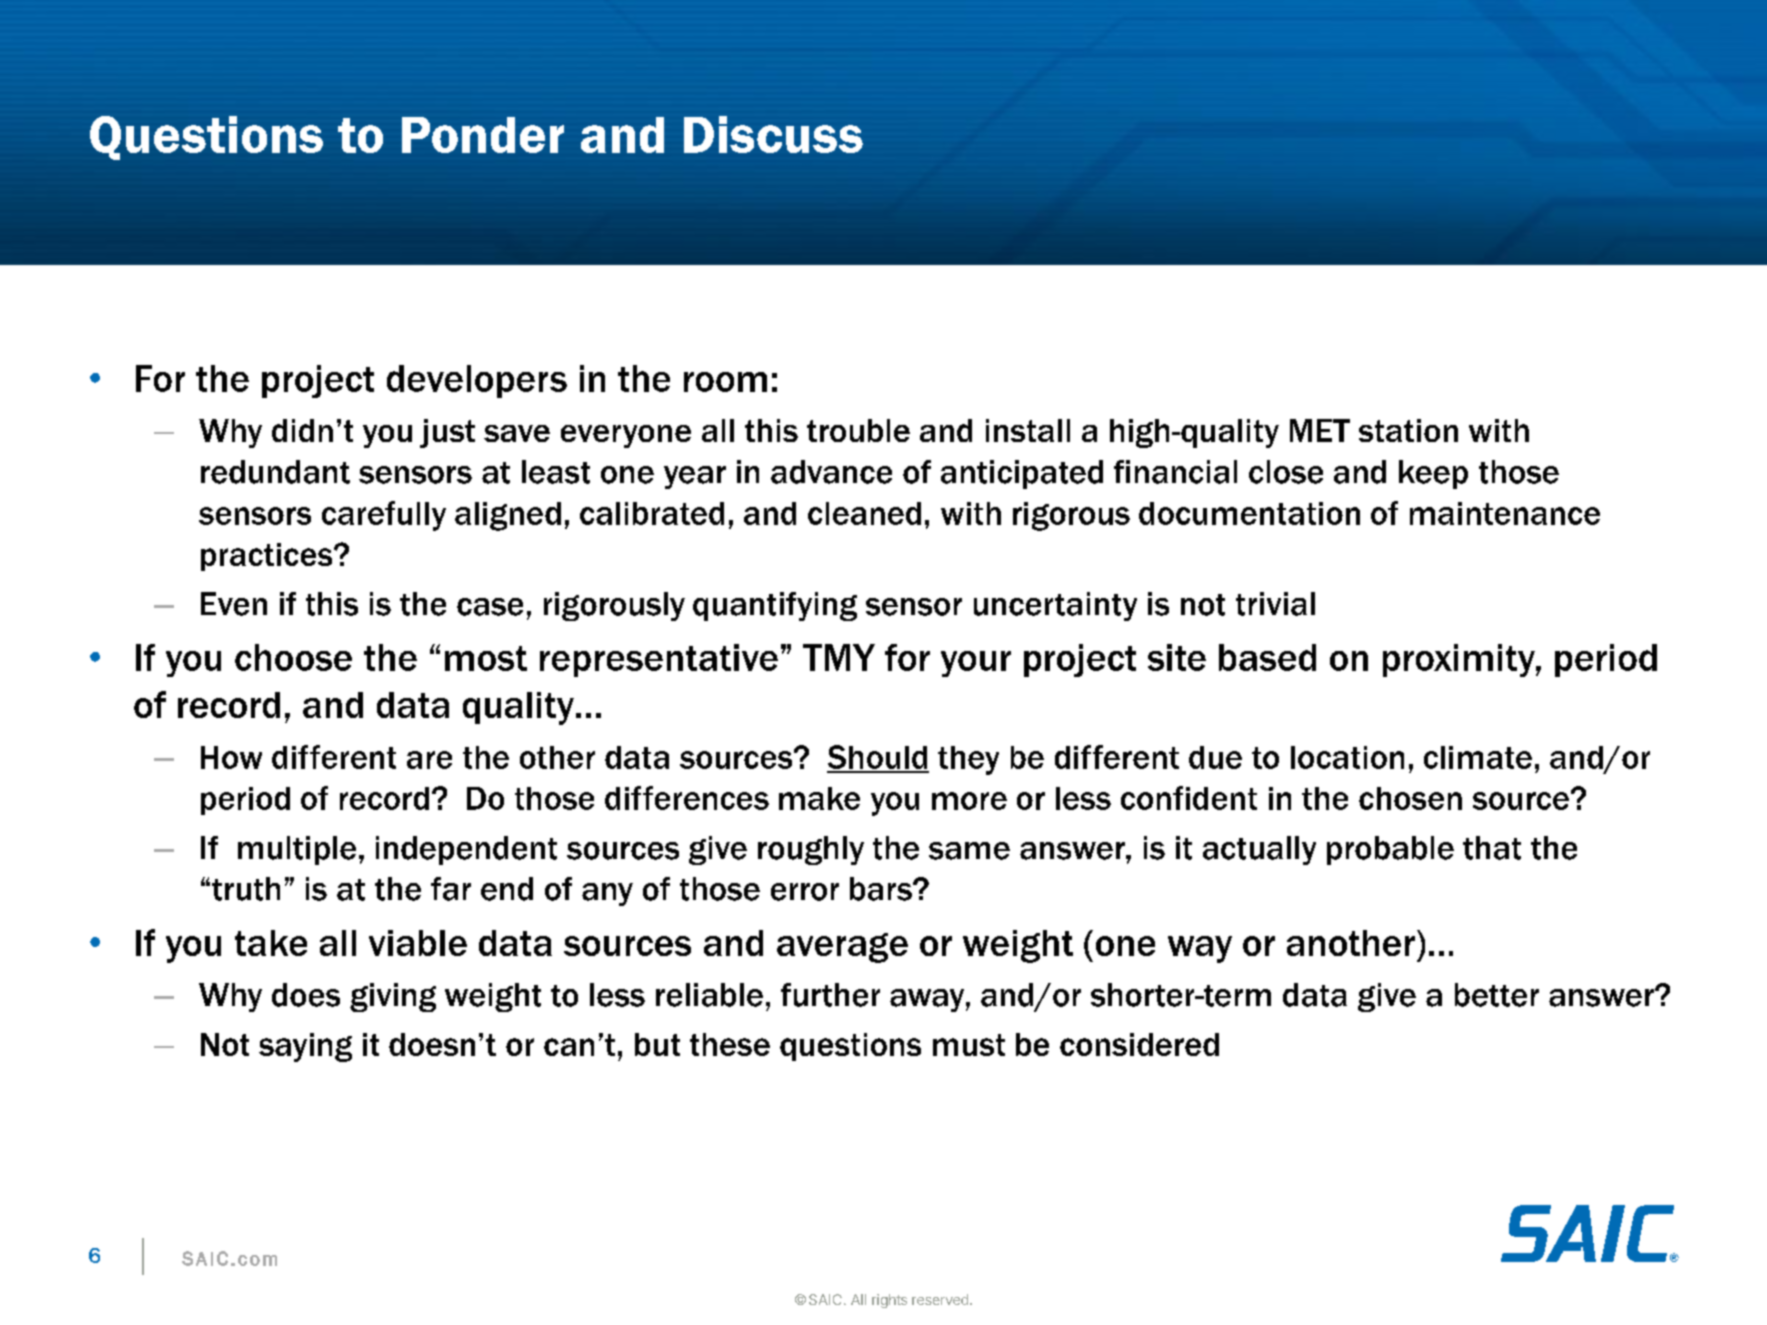 This screenshot has width=1767, height=1325. I want to click on Discuss, so click(773, 134).
